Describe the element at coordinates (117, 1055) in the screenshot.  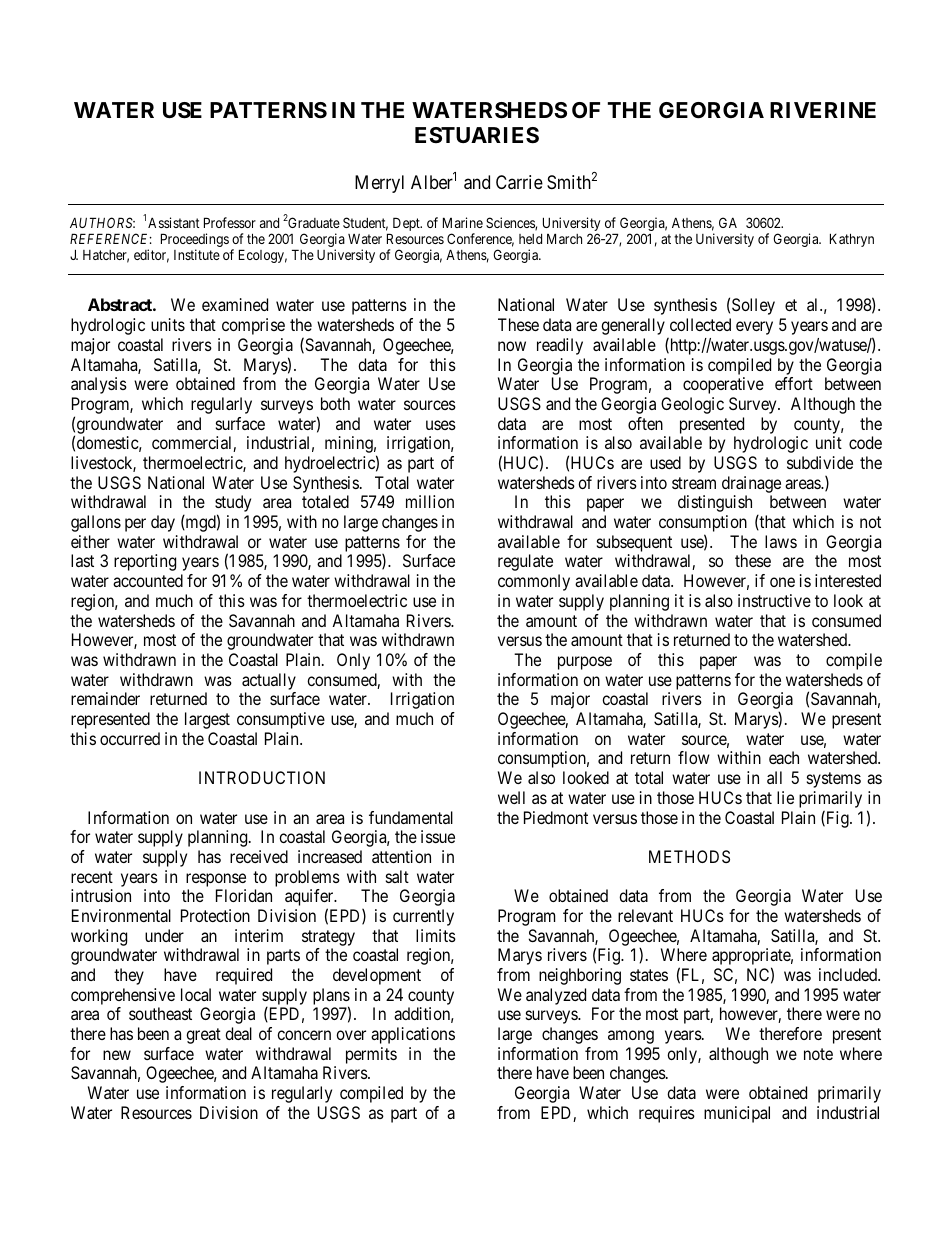
I see `new` at that location.
